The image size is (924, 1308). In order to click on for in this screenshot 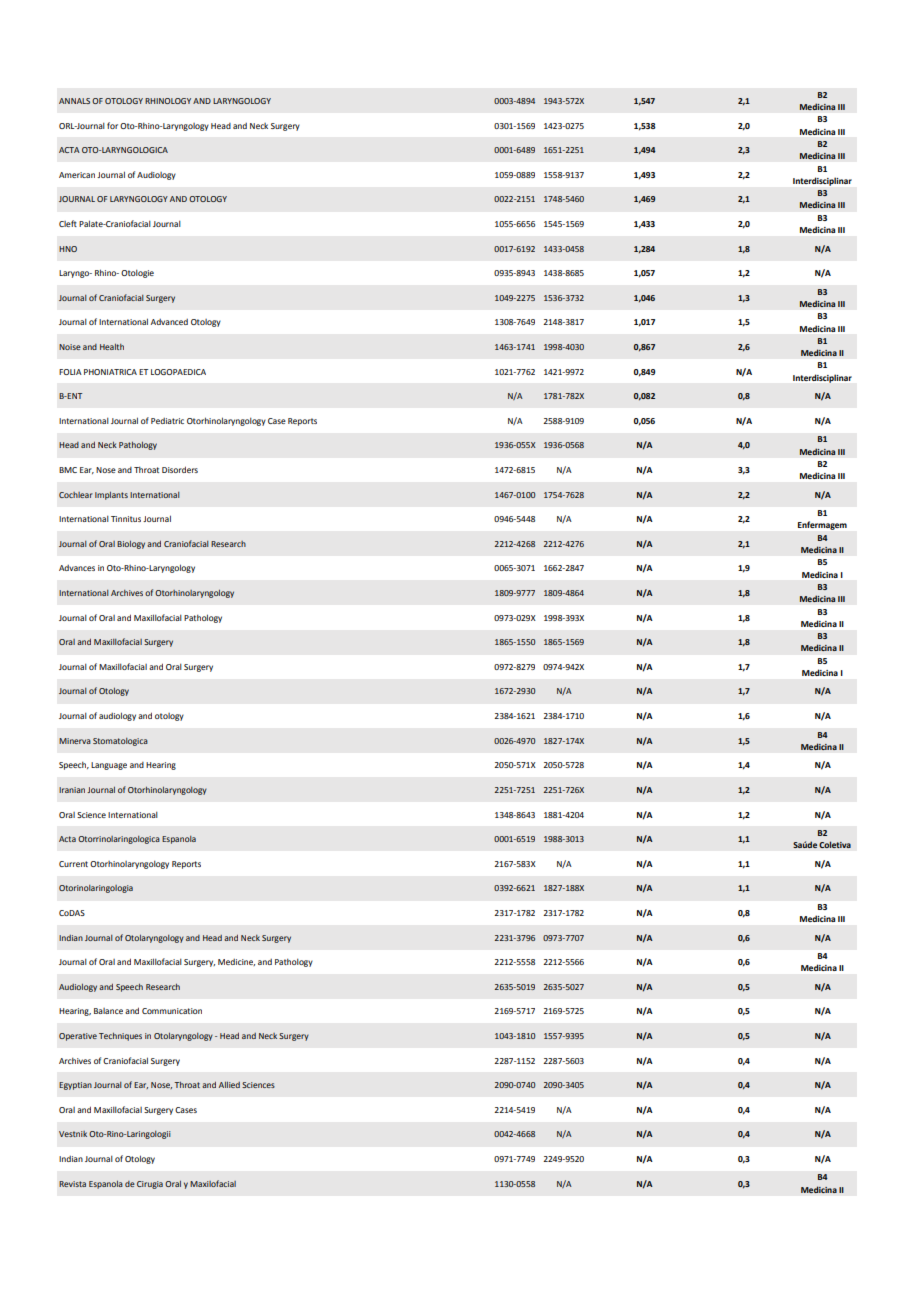, I will do `click(112, 125)`.
